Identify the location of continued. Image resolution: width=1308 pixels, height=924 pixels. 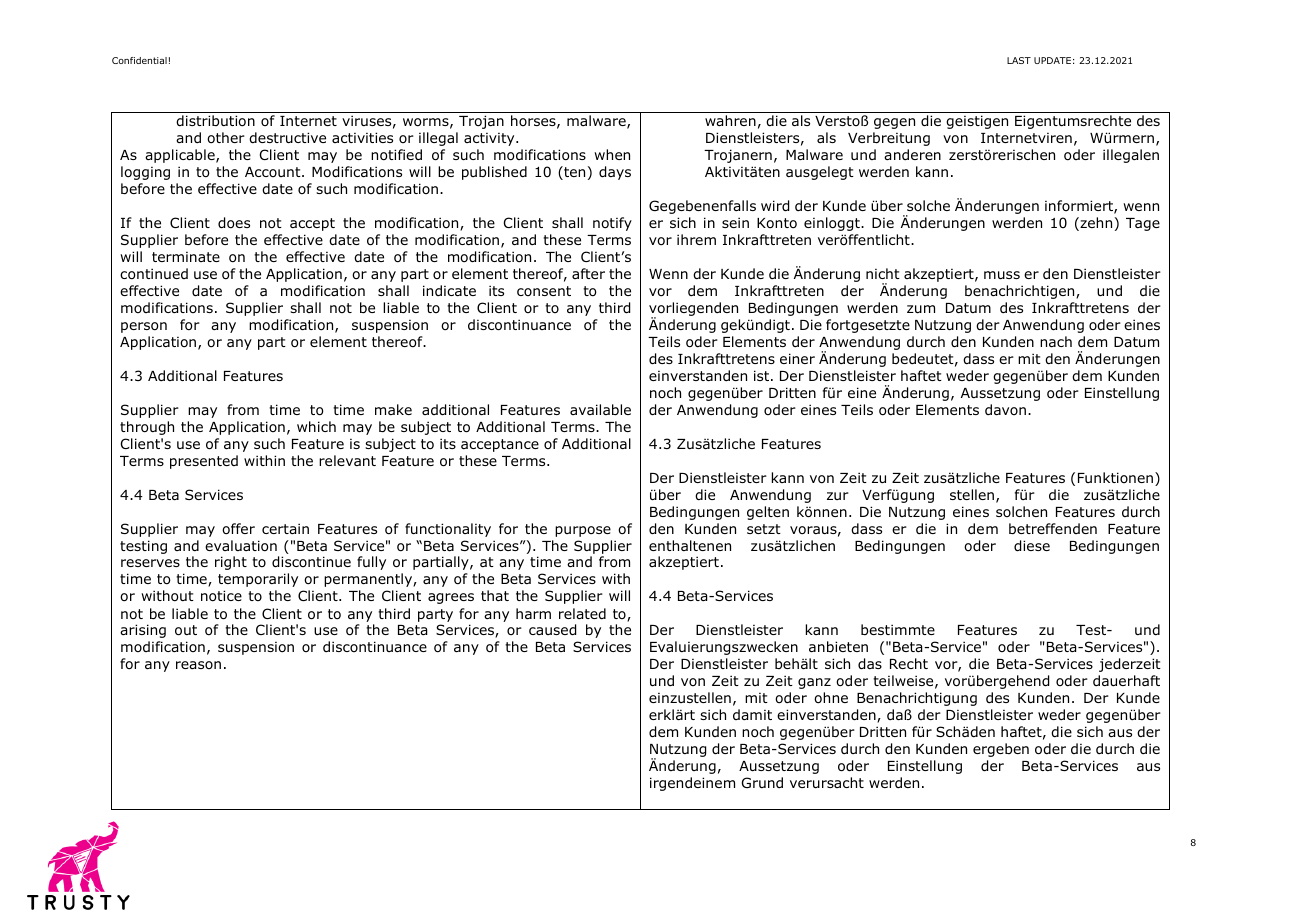
(154, 274).
